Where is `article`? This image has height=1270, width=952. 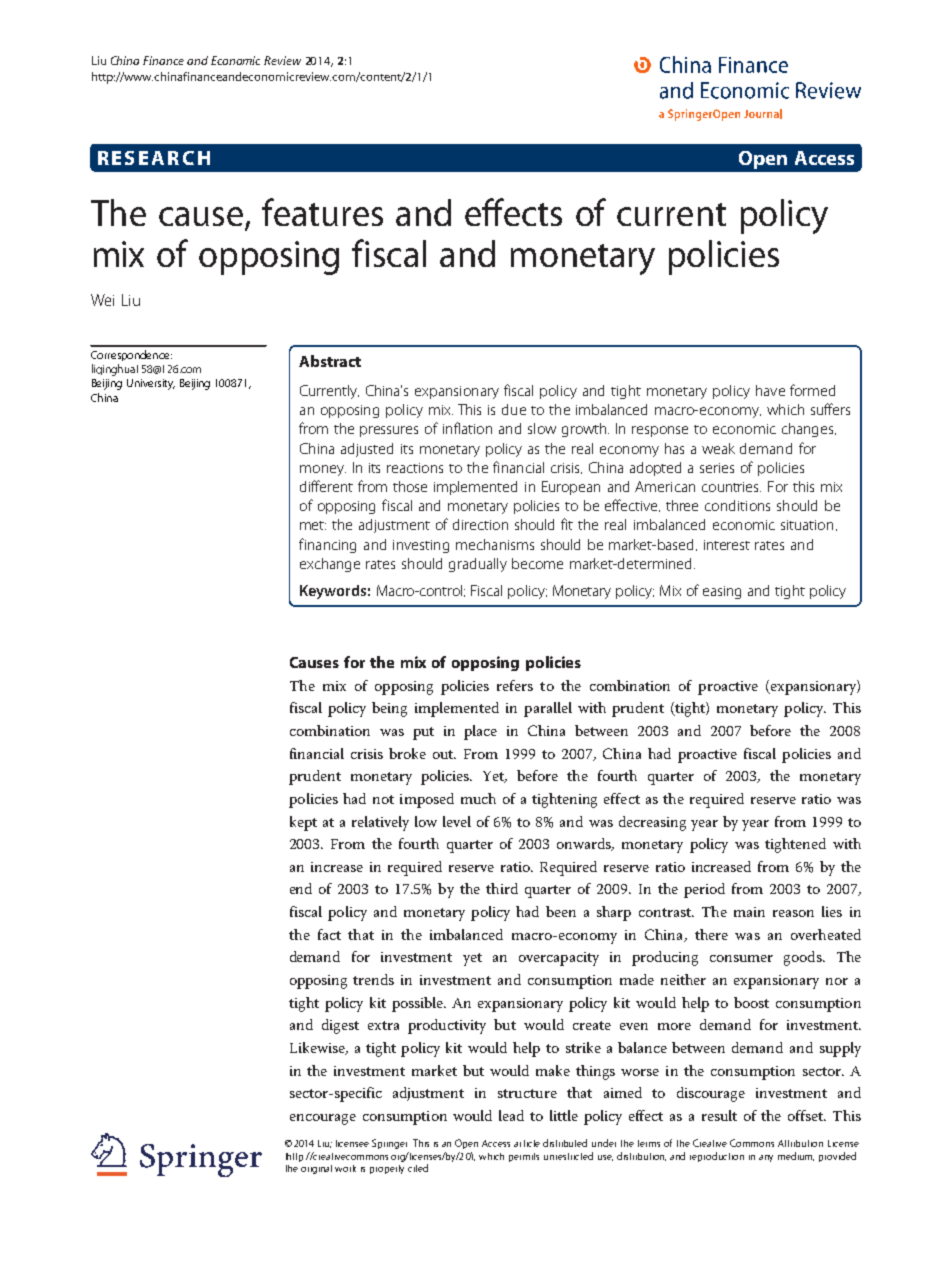
article is located at coordinates (527, 1143).
